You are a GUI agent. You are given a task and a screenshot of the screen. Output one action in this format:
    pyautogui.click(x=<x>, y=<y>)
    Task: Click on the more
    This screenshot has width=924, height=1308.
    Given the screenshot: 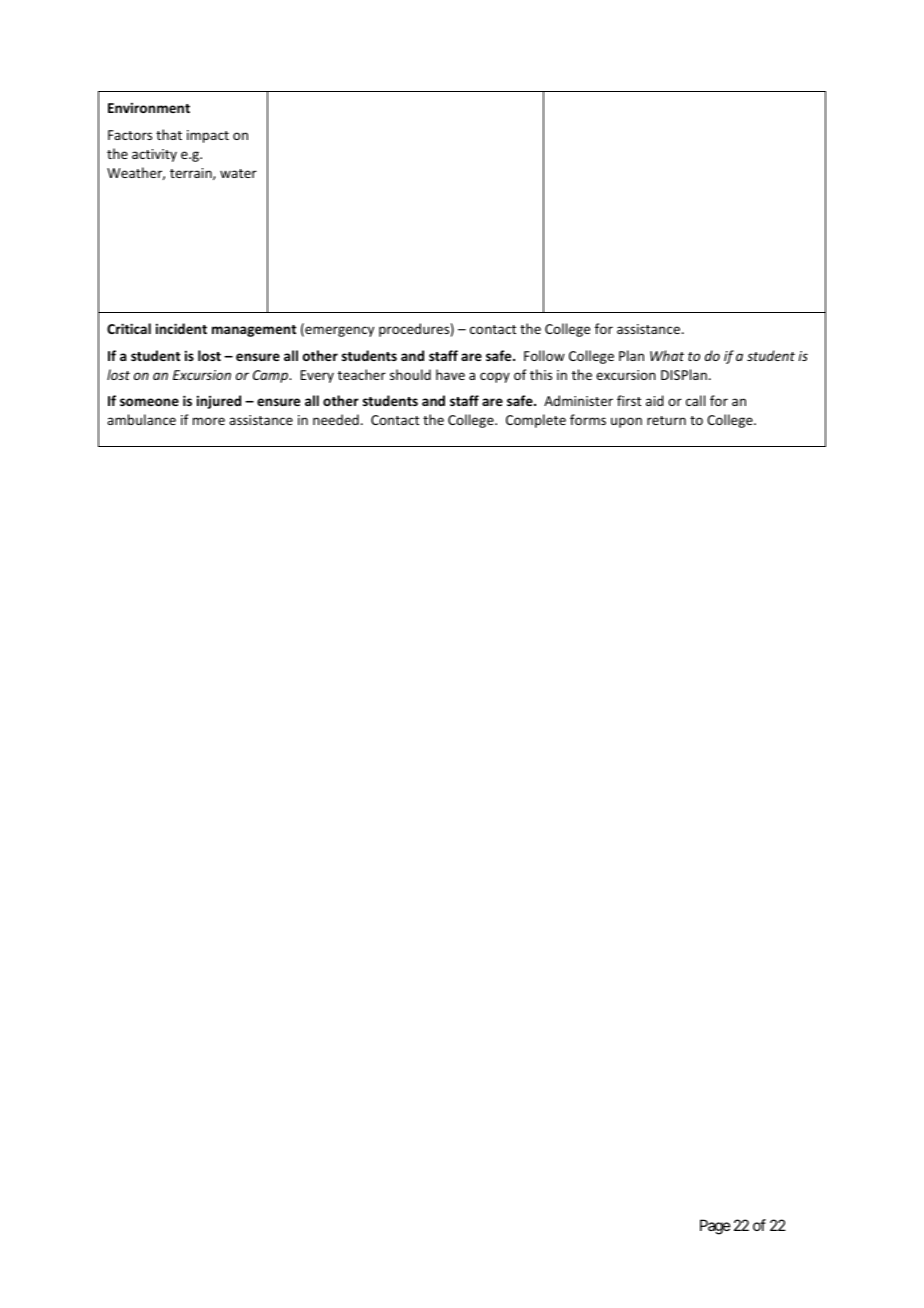 What is the action you would take?
    pyautogui.click(x=209, y=421)
